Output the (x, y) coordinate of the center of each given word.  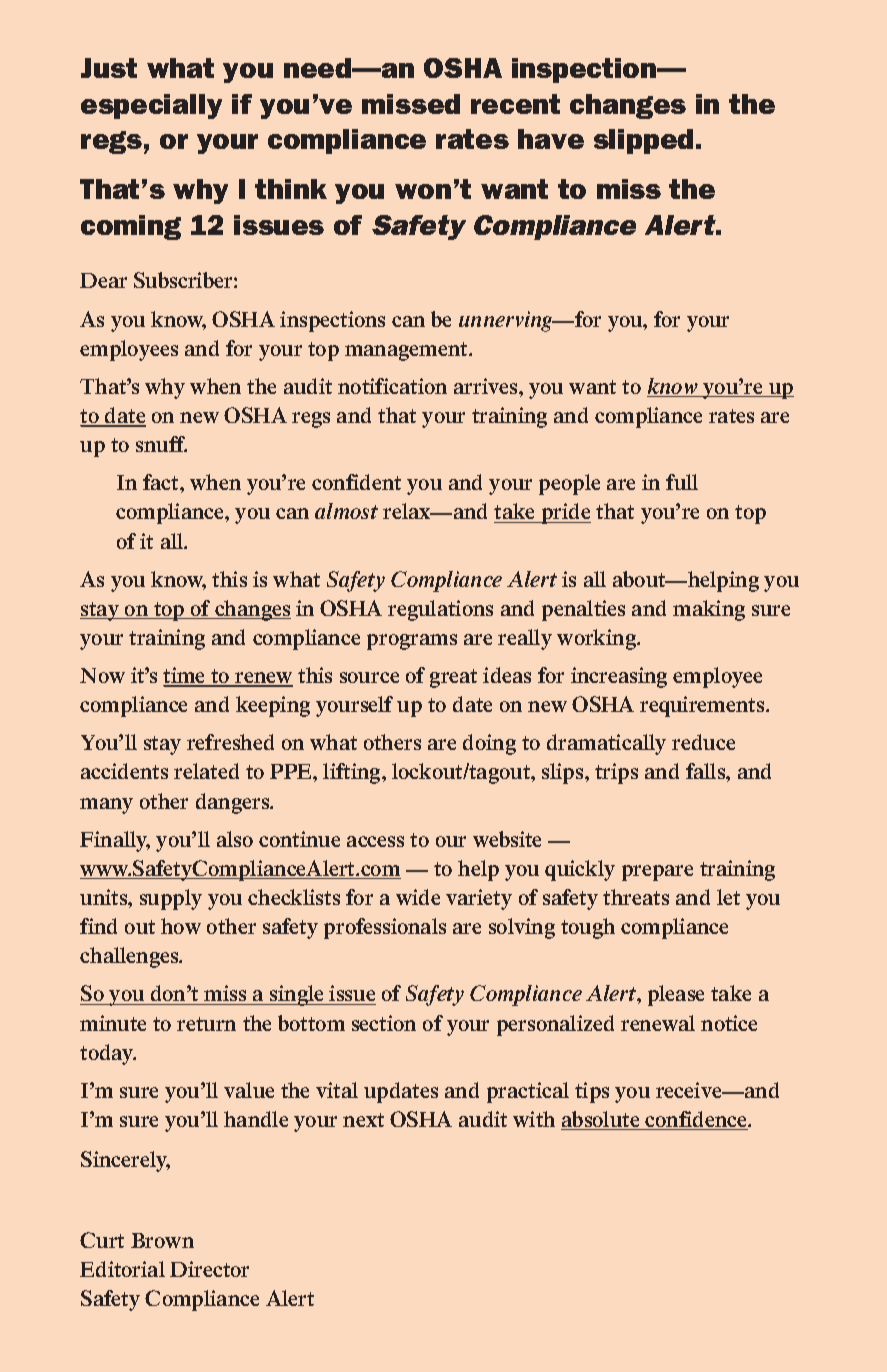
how (181, 926)
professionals (385, 928)
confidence (697, 1120)
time (185, 676)
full (682, 482)
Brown (162, 1240)
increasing (619, 677)
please (676, 995)
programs (412, 642)
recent (515, 104)
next (363, 1120)
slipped (643, 141)
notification (392, 386)
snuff (161, 444)
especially (151, 106)
